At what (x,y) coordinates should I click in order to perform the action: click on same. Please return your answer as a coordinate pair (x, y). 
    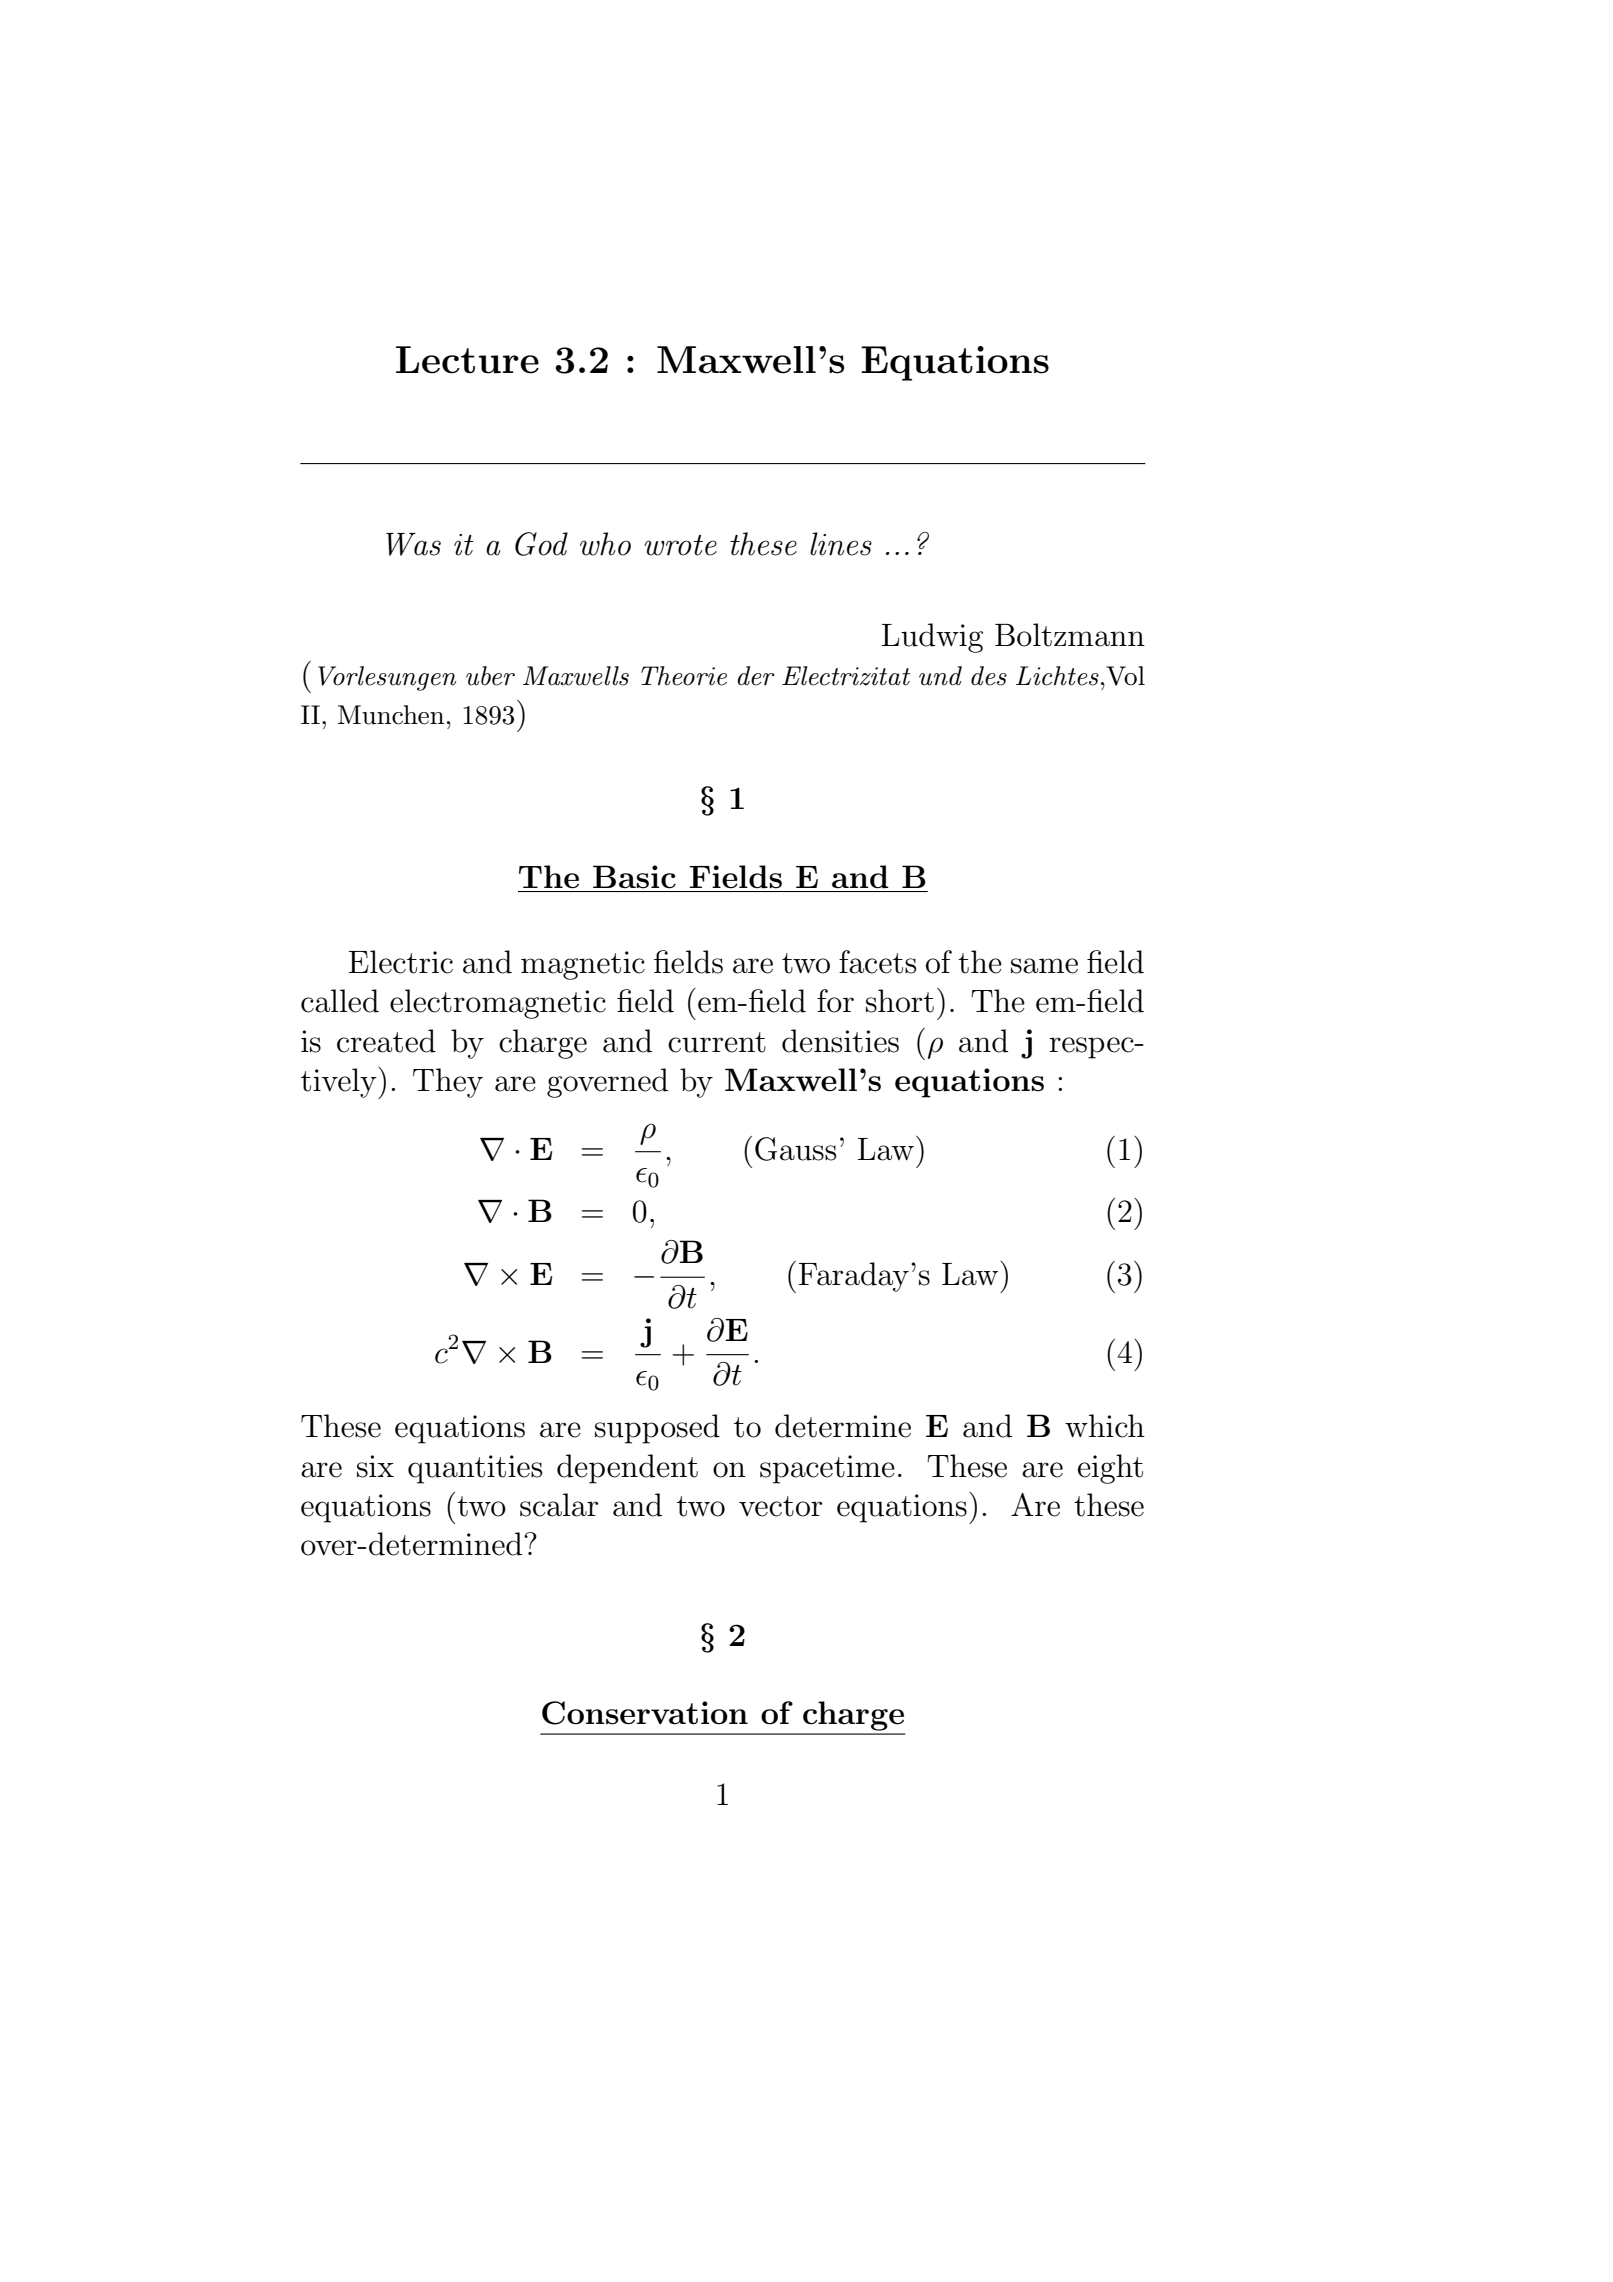
    Looking at the image, I should click on (1044, 966).
